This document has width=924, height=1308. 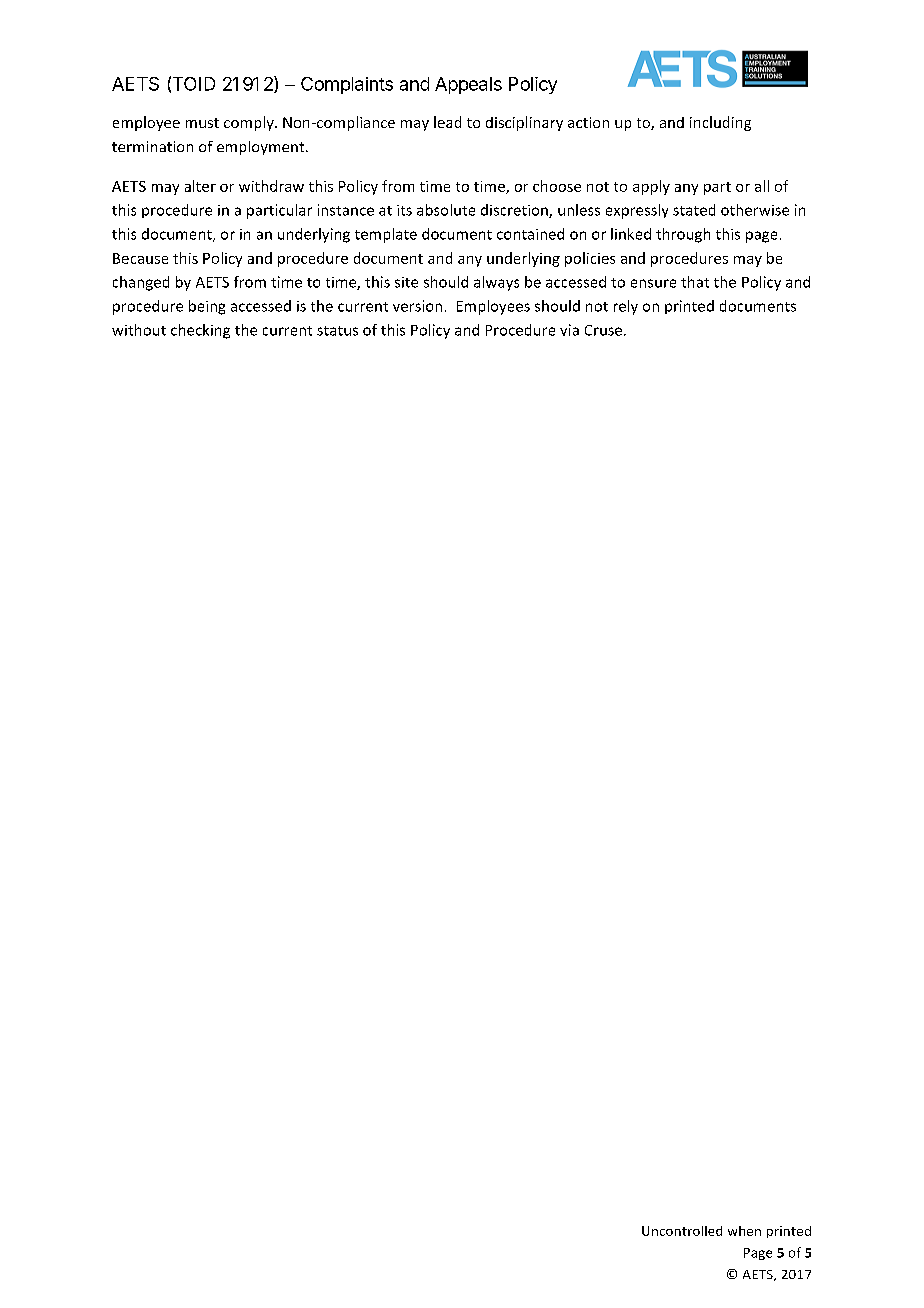 I want to click on lead, so click(x=447, y=122).
